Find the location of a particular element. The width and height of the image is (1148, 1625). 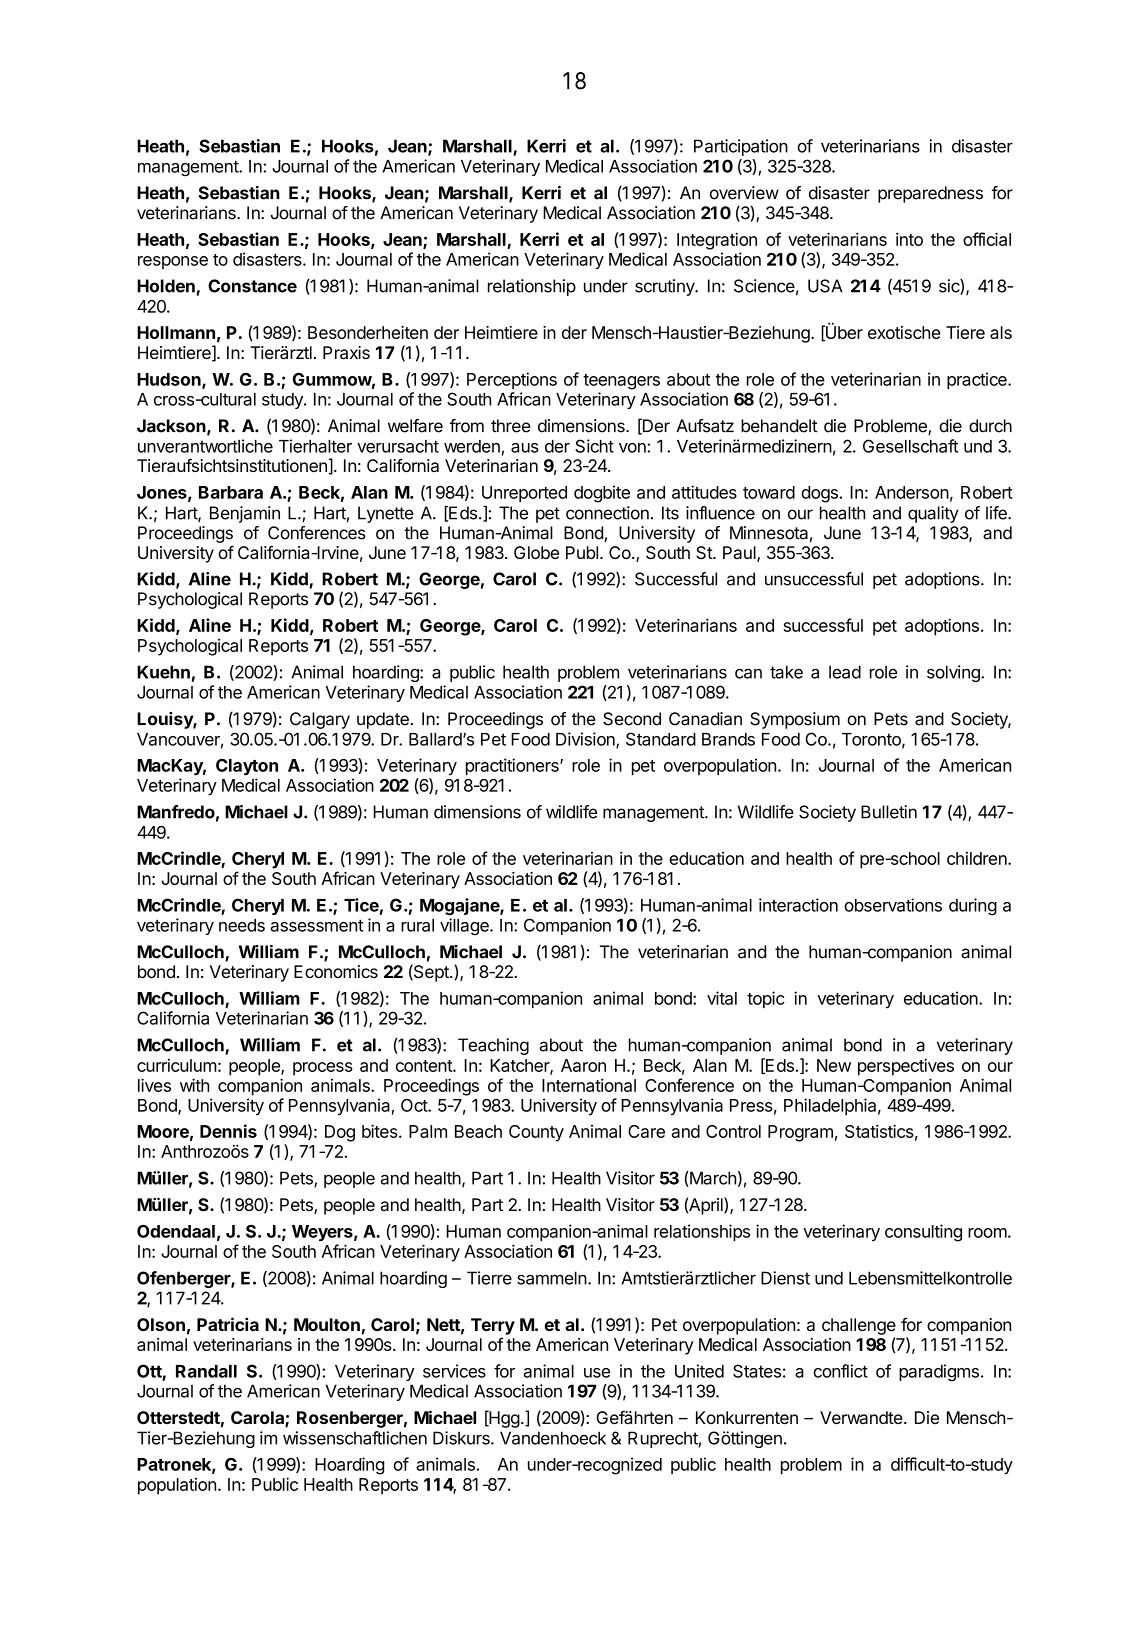

Constance is located at coordinates (252, 286).
